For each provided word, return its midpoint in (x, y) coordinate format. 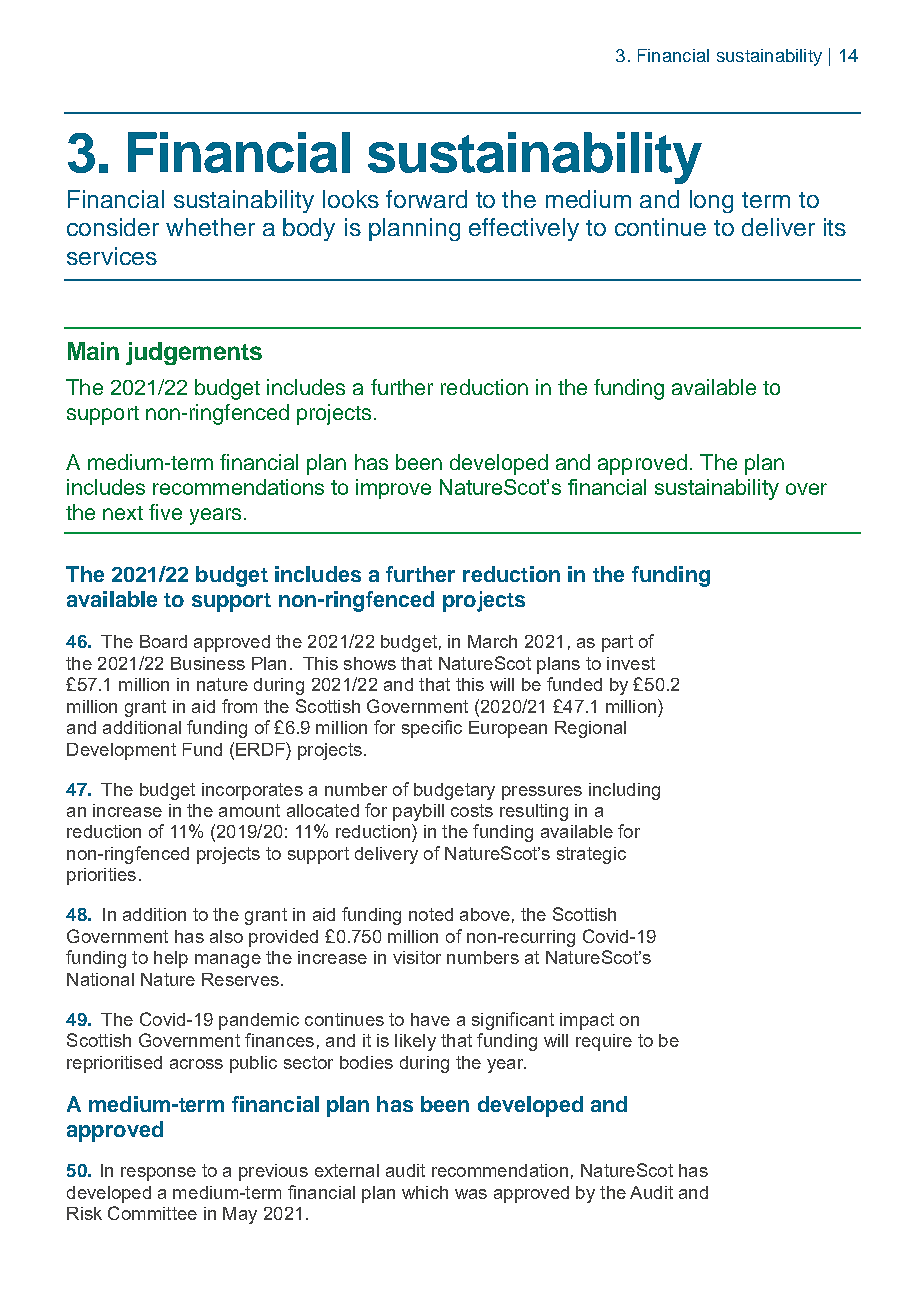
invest (631, 663)
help (171, 959)
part (617, 643)
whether (210, 227)
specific (432, 729)
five (165, 512)
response (158, 1174)
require (604, 1042)
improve (393, 489)
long (711, 201)
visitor (417, 957)
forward (426, 199)
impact (587, 1021)
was (471, 1194)
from (239, 706)
